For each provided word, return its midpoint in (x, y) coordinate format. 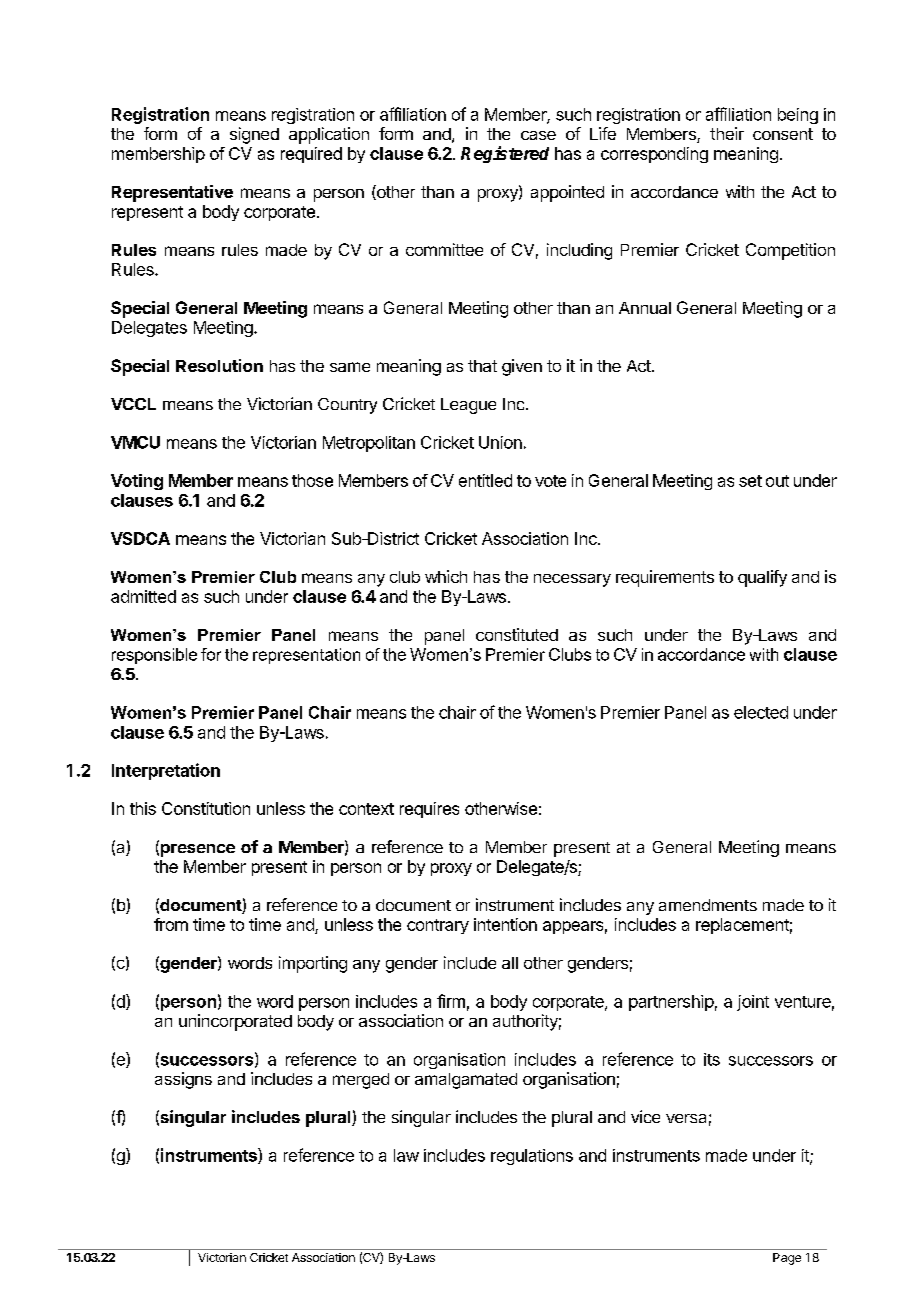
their (727, 133)
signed (254, 135)
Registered (505, 154)
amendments (708, 905)
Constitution (206, 808)
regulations (532, 1157)
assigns (183, 1080)
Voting (137, 482)
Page (787, 1259)
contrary (438, 926)
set (750, 481)
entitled (485, 480)
